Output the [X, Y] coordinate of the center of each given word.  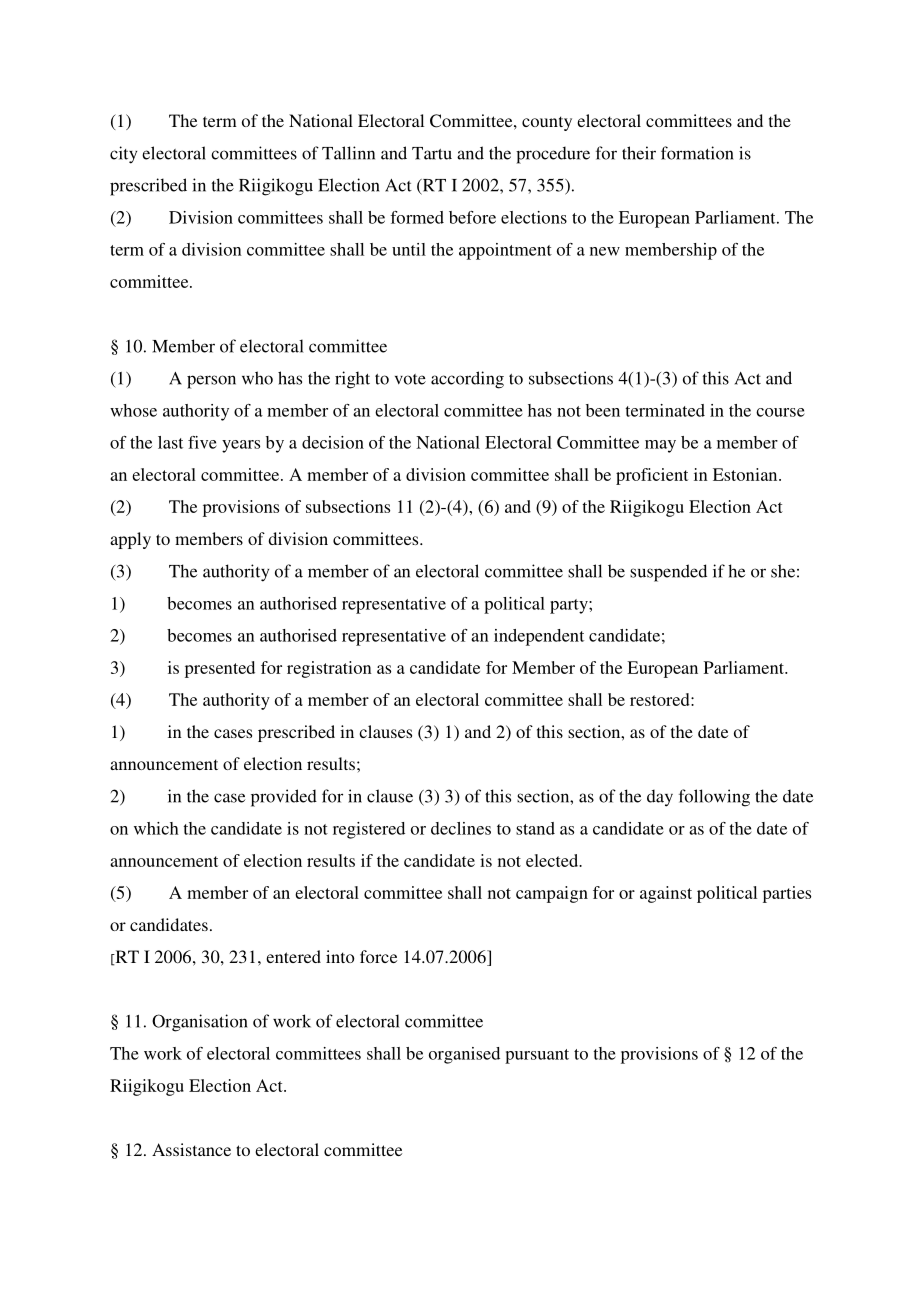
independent [539, 637]
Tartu [432, 153]
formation [697, 153]
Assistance [191, 1149]
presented [220, 669]
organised [464, 1055]
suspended [668, 573]
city [123, 155]
